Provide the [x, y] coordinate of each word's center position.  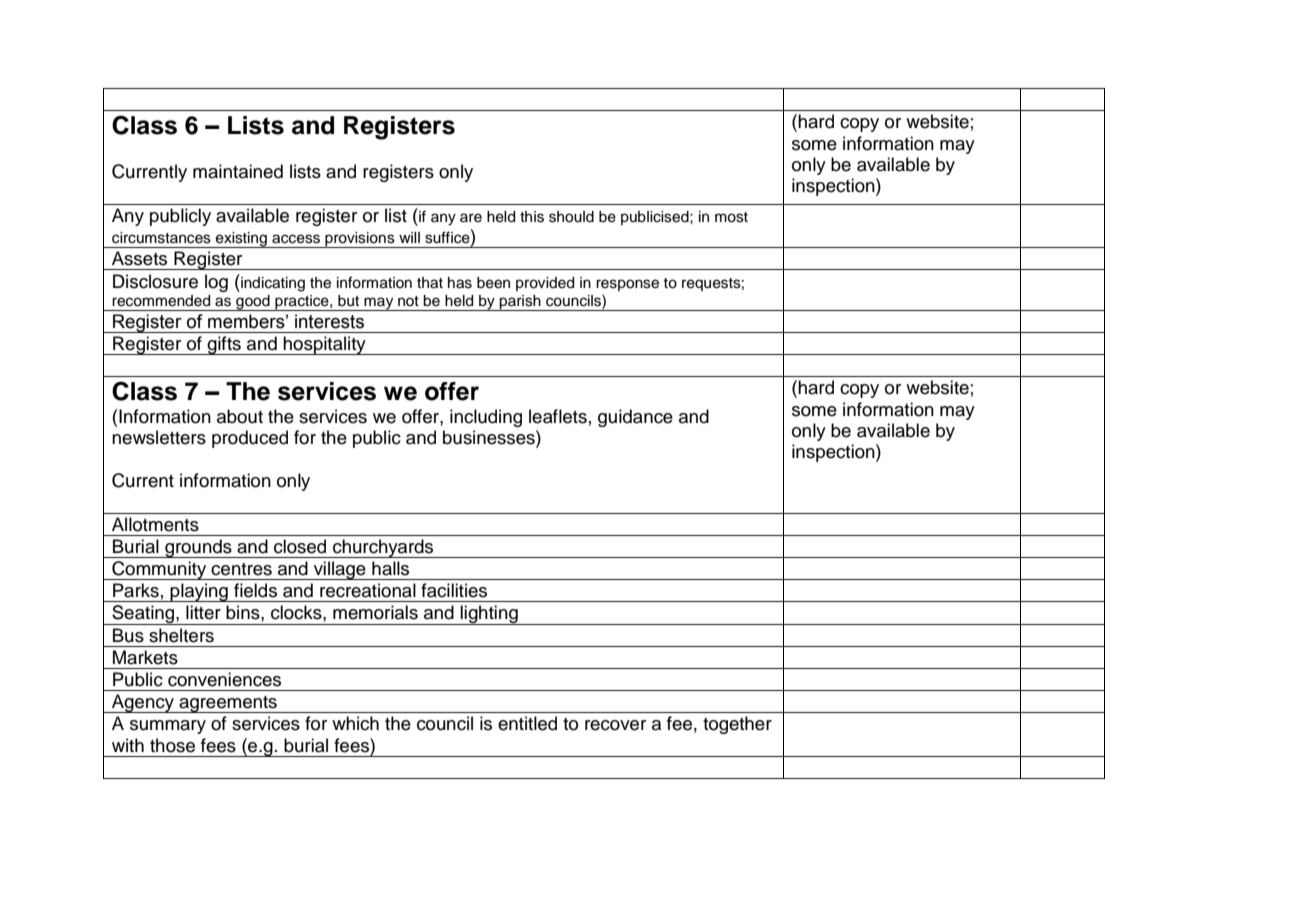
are [471, 218]
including [486, 418]
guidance [635, 418]
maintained [238, 171]
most [731, 217]
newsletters [159, 437]
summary [168, 727]
